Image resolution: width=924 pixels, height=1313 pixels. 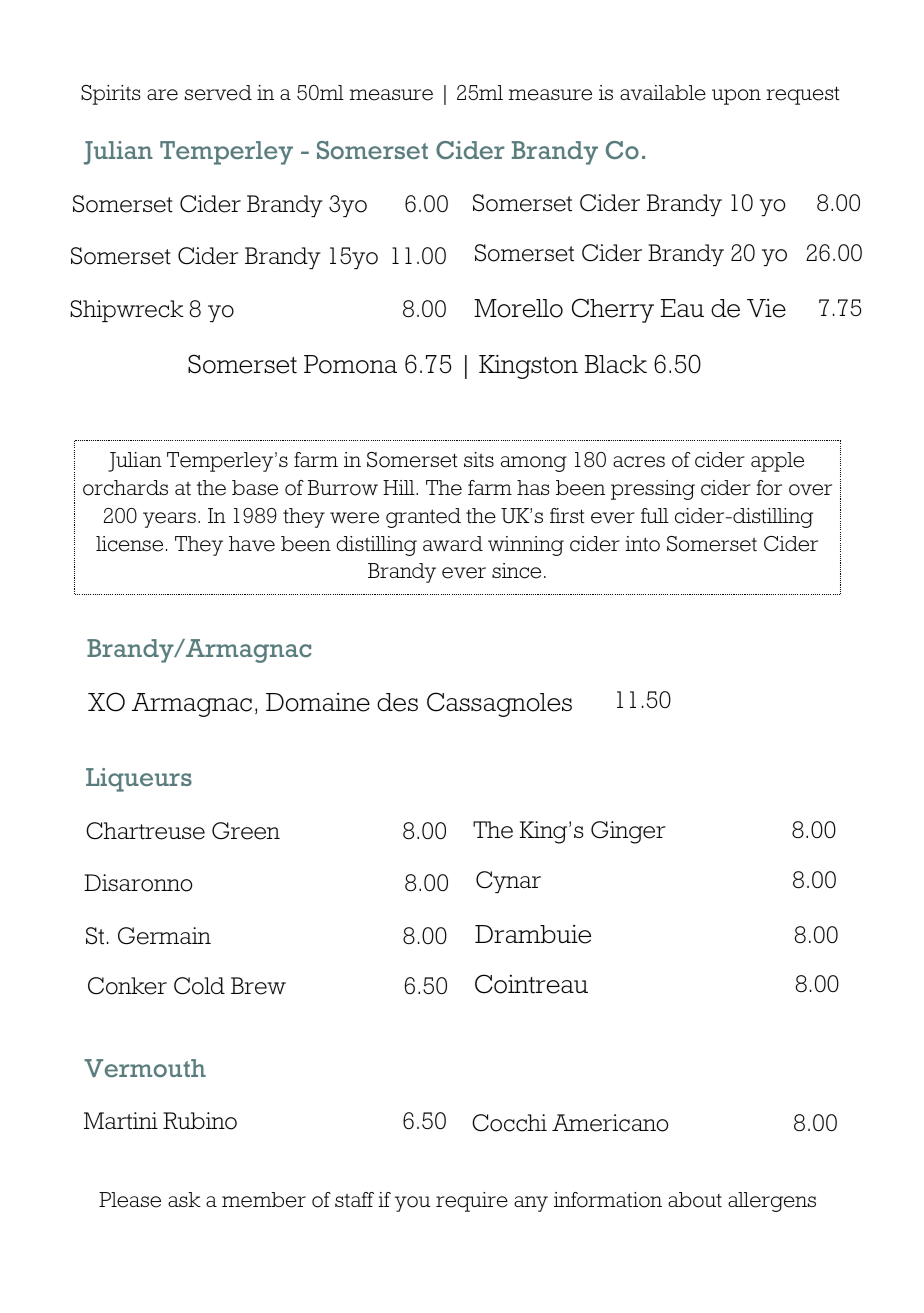 I want to click on Shipwreck, so click(x=127, y=311).
